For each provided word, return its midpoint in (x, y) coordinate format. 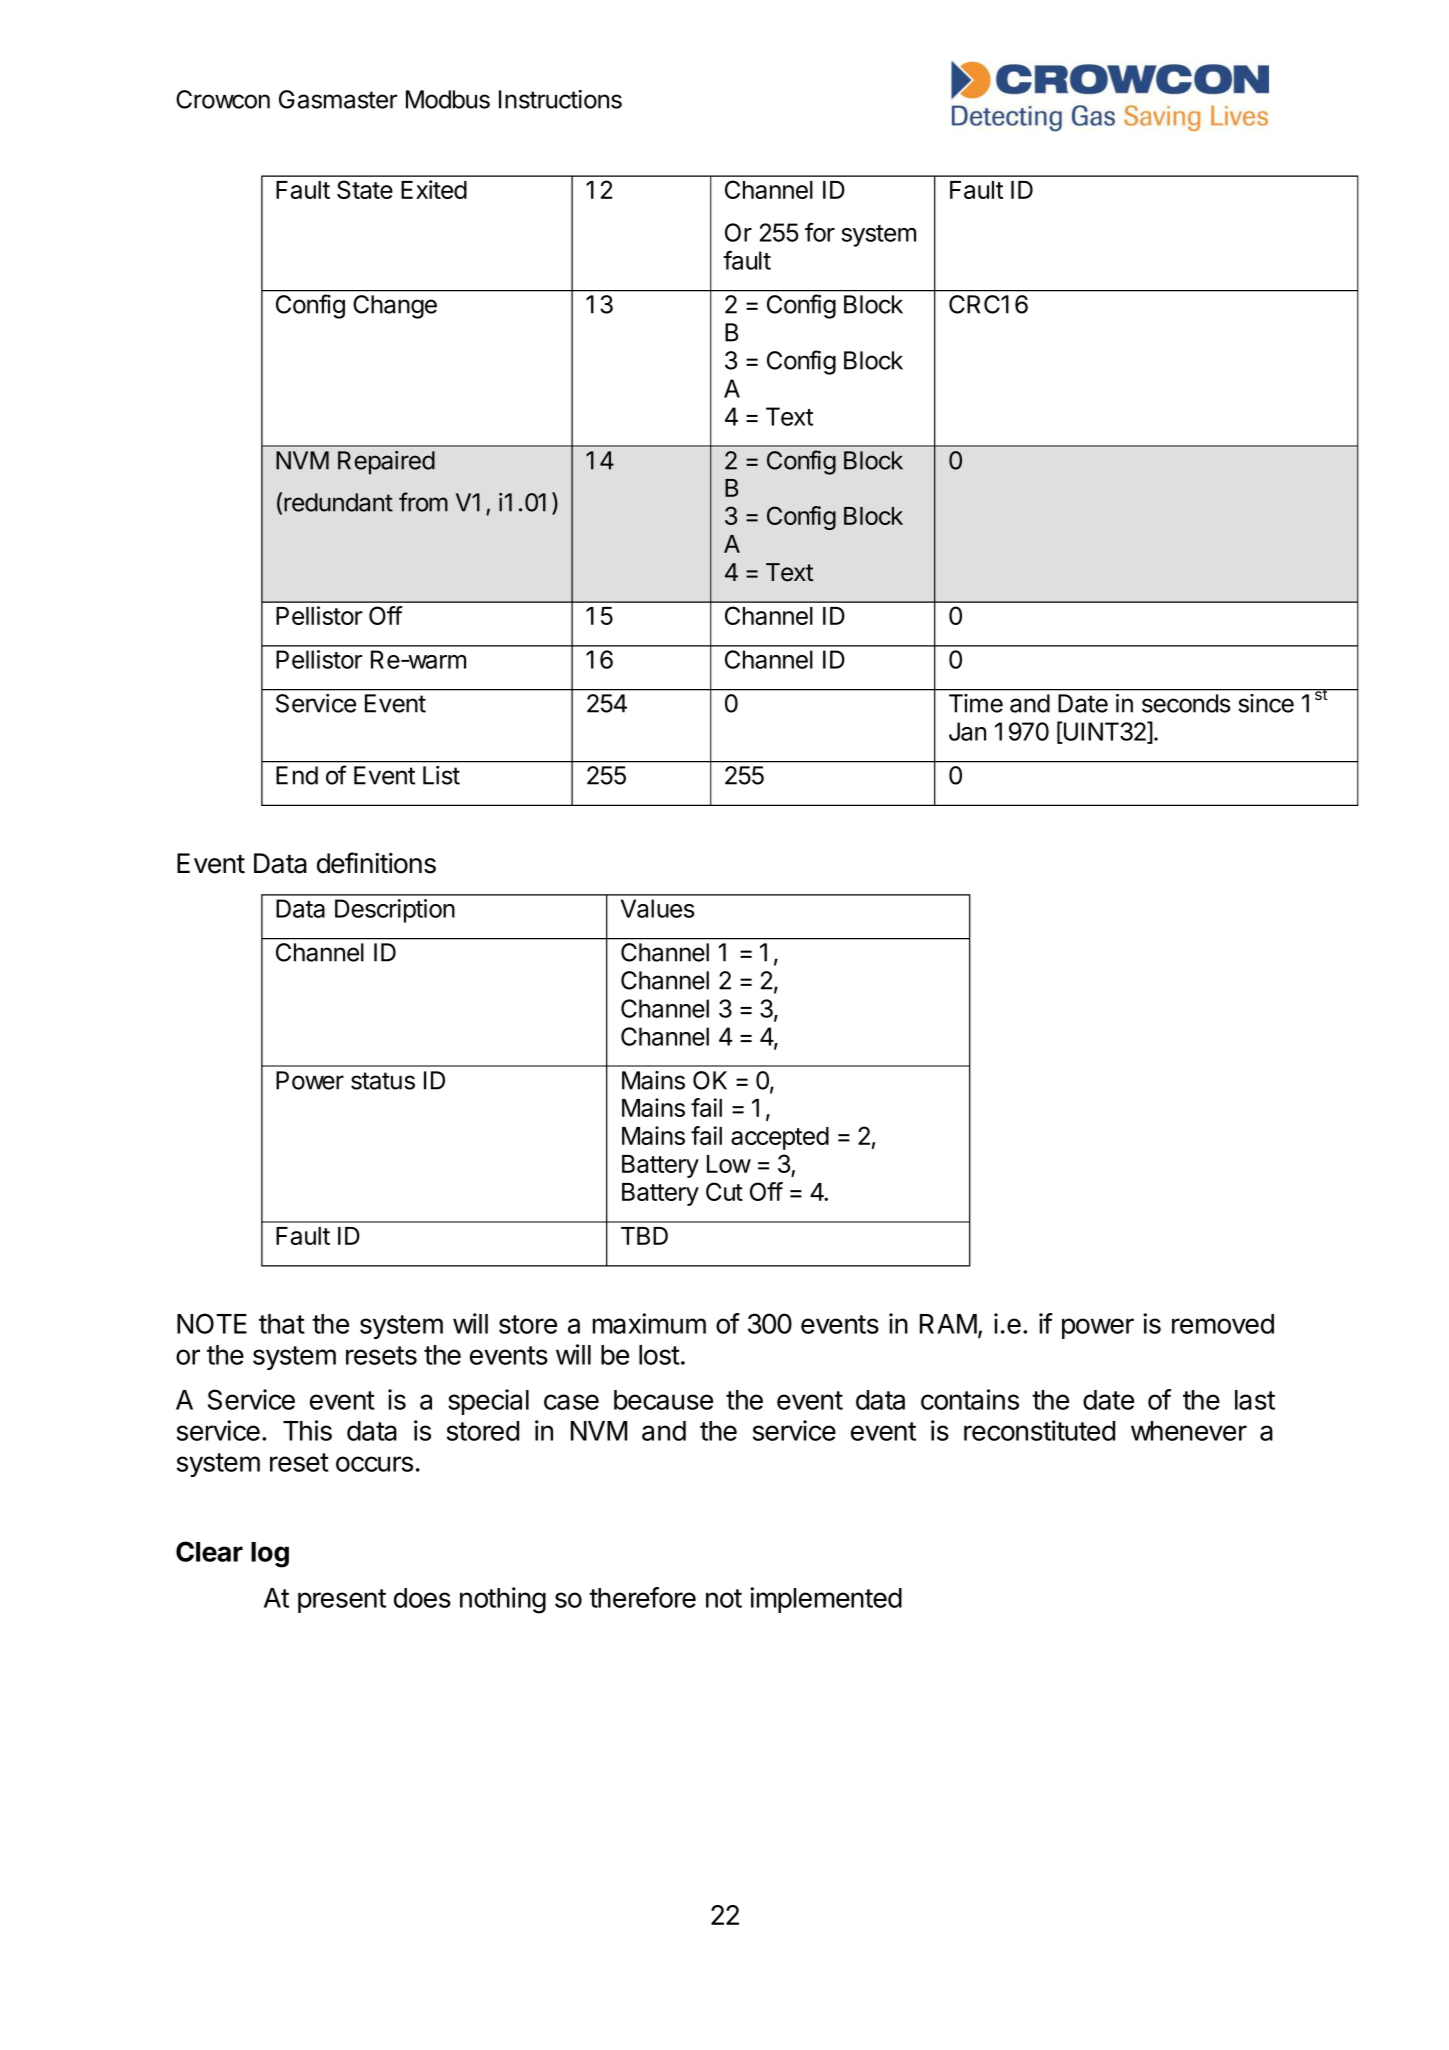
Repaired (386, 463)
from (423, 502)
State (365, 189)
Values (658, 908)
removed (1223, 1324)
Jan (967, 731)
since (1266, 703)
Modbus (448, 99)
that (282, 1324)
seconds (1186, 703)
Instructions (560, 99)
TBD (644, 1236)
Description (395, 911)
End (297, 775)
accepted (780, 1138)
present (342, 1601)
